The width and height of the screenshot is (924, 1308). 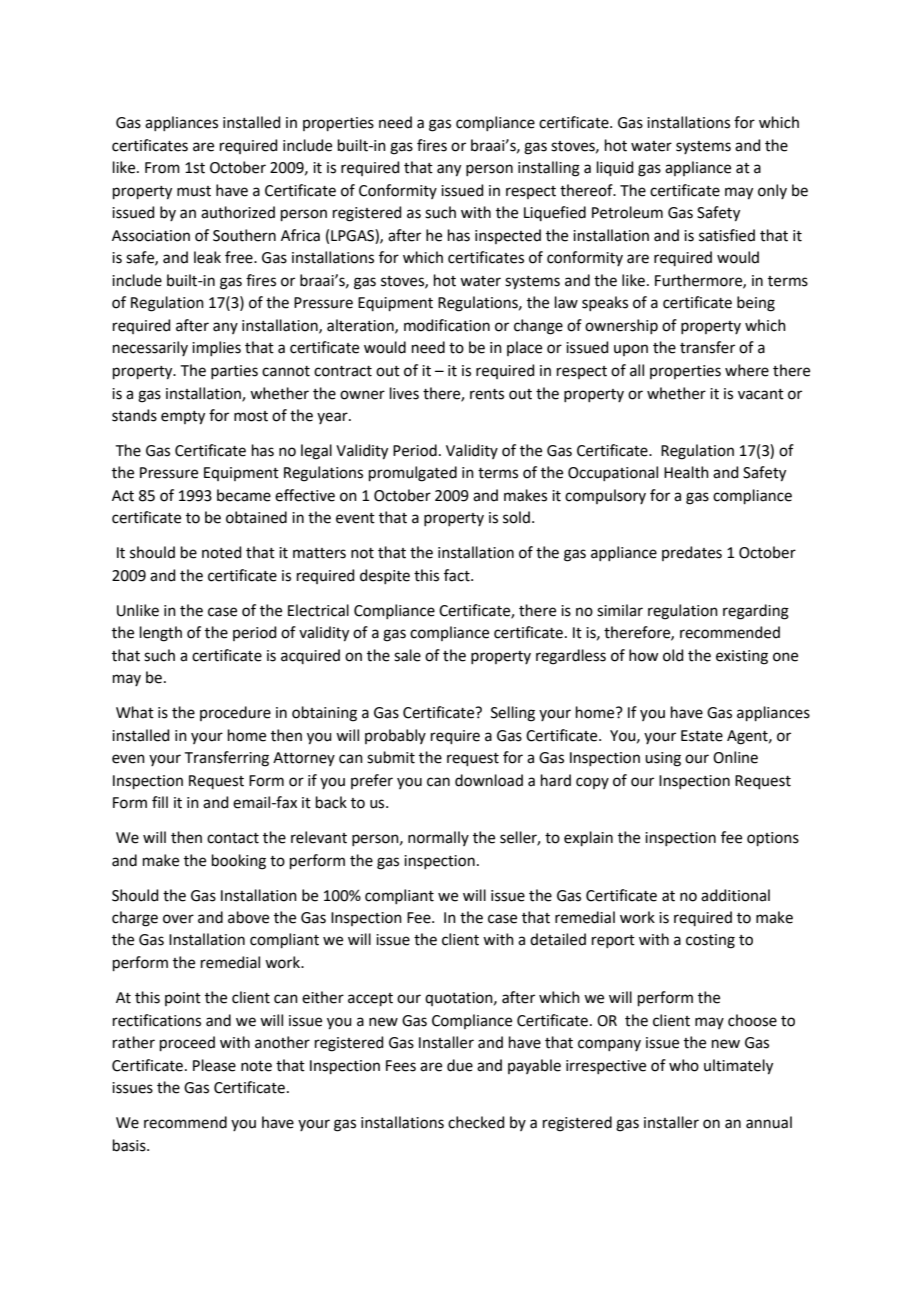 I want to click on annual, so click(x=769, y=1122).
